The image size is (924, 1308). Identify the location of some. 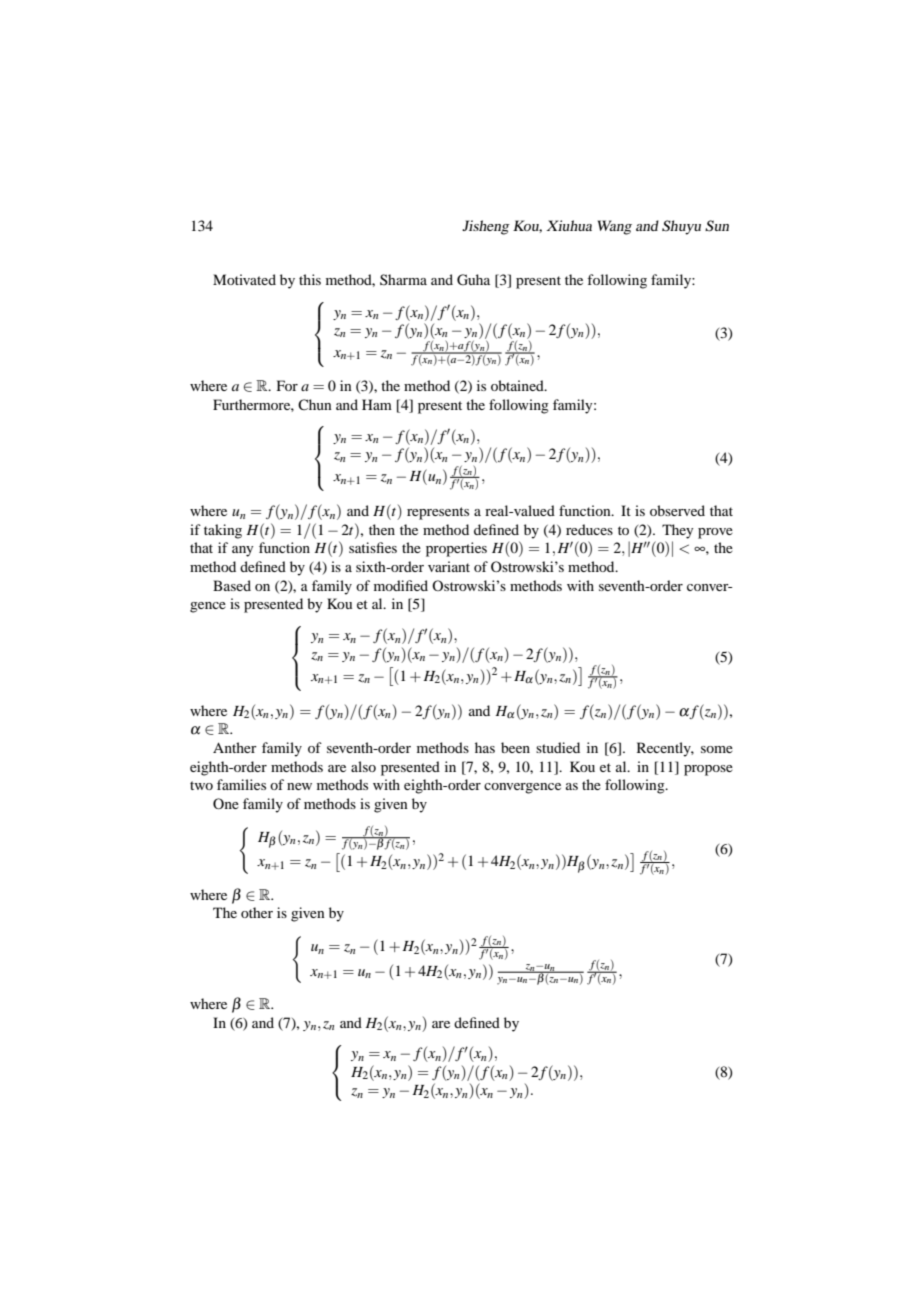
(717, 749).
